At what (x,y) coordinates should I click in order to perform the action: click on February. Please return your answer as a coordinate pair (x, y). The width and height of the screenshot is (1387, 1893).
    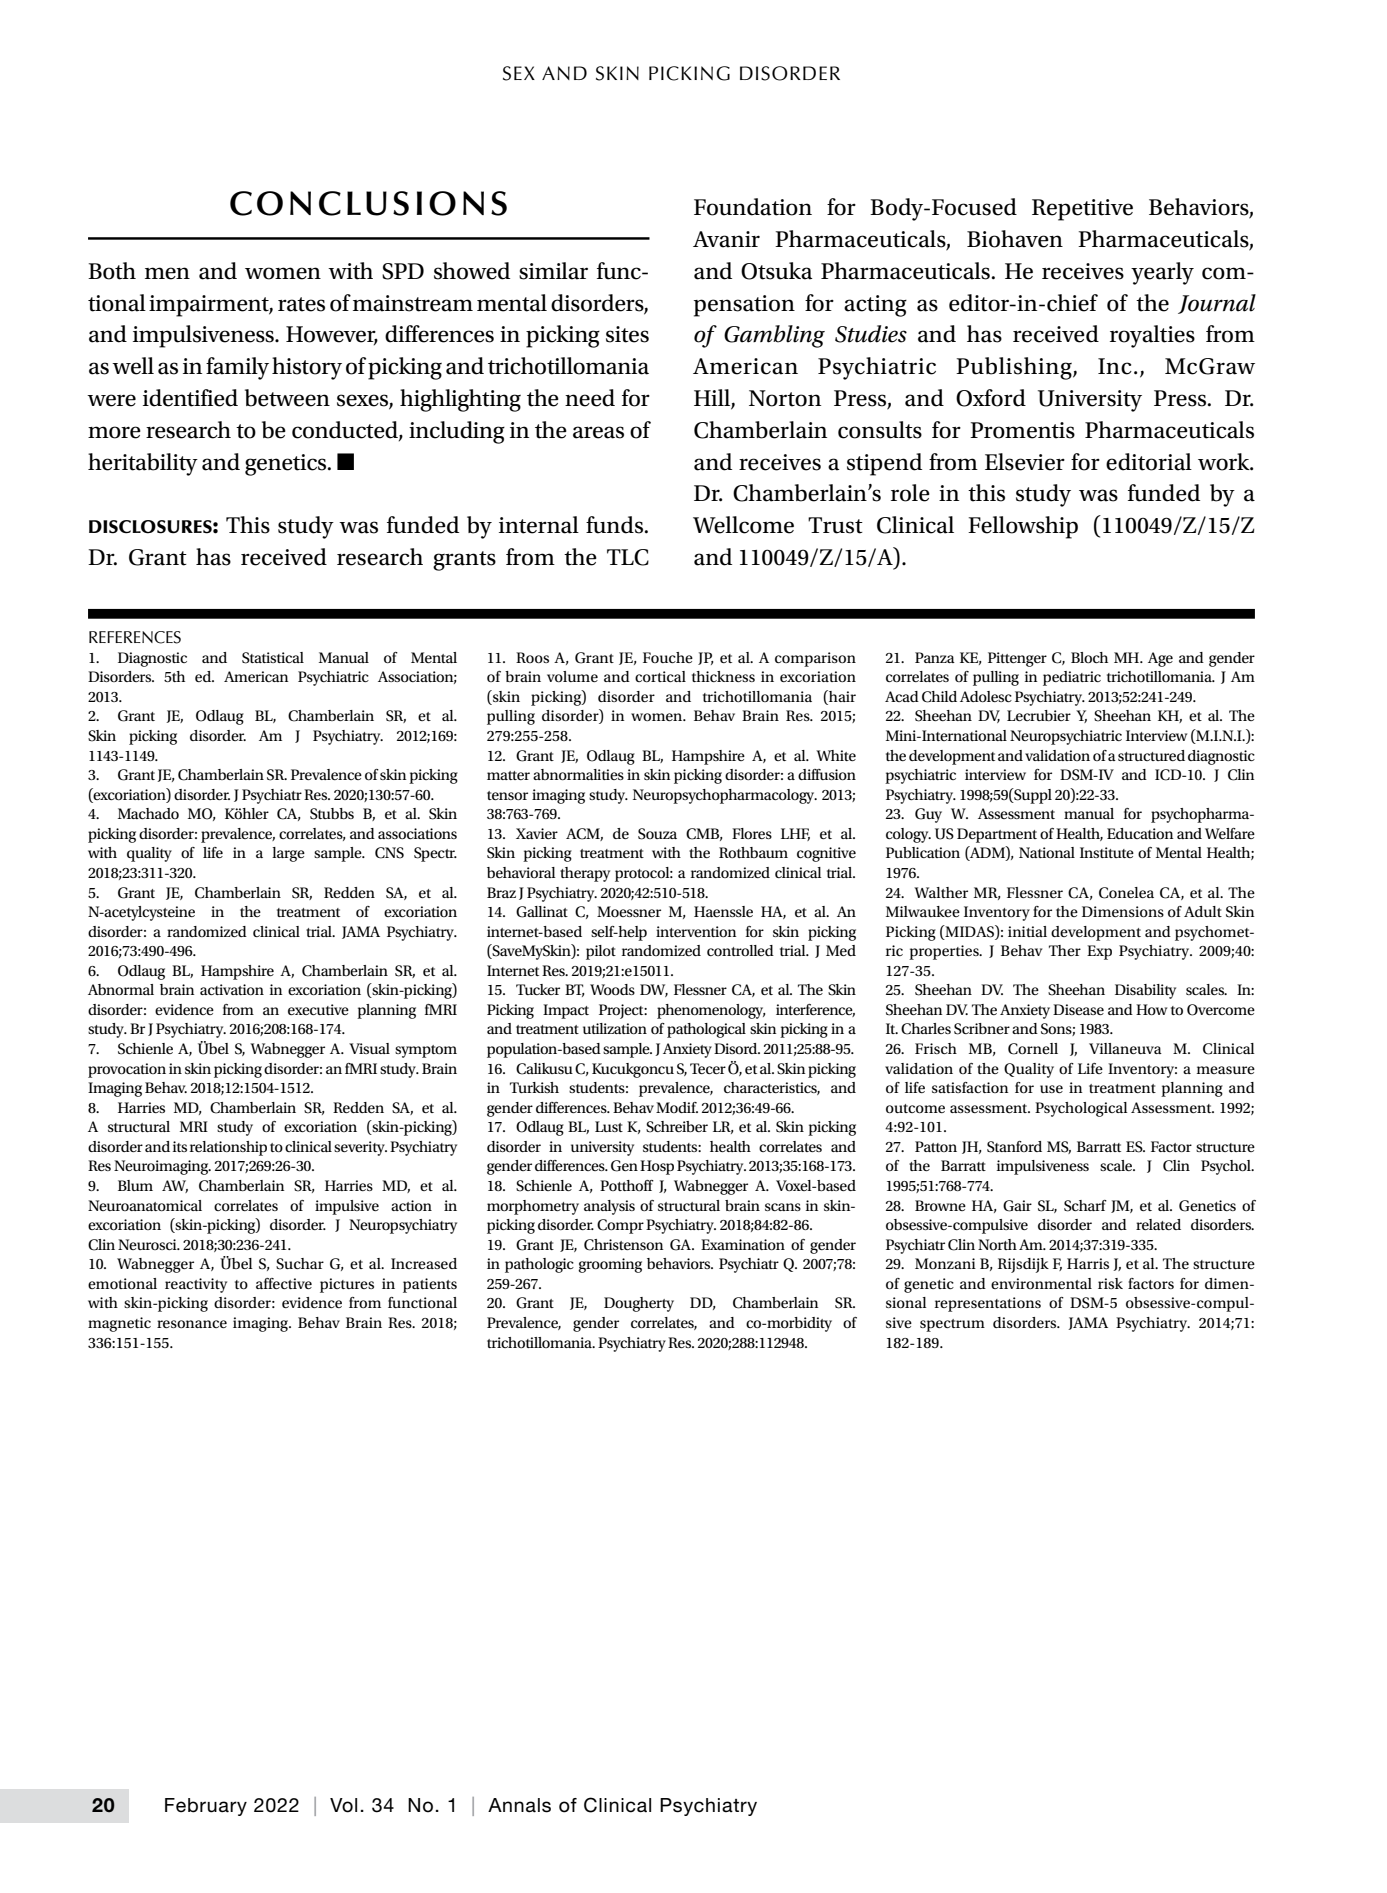
    Looking at the image, I should click on (206, 1807).
